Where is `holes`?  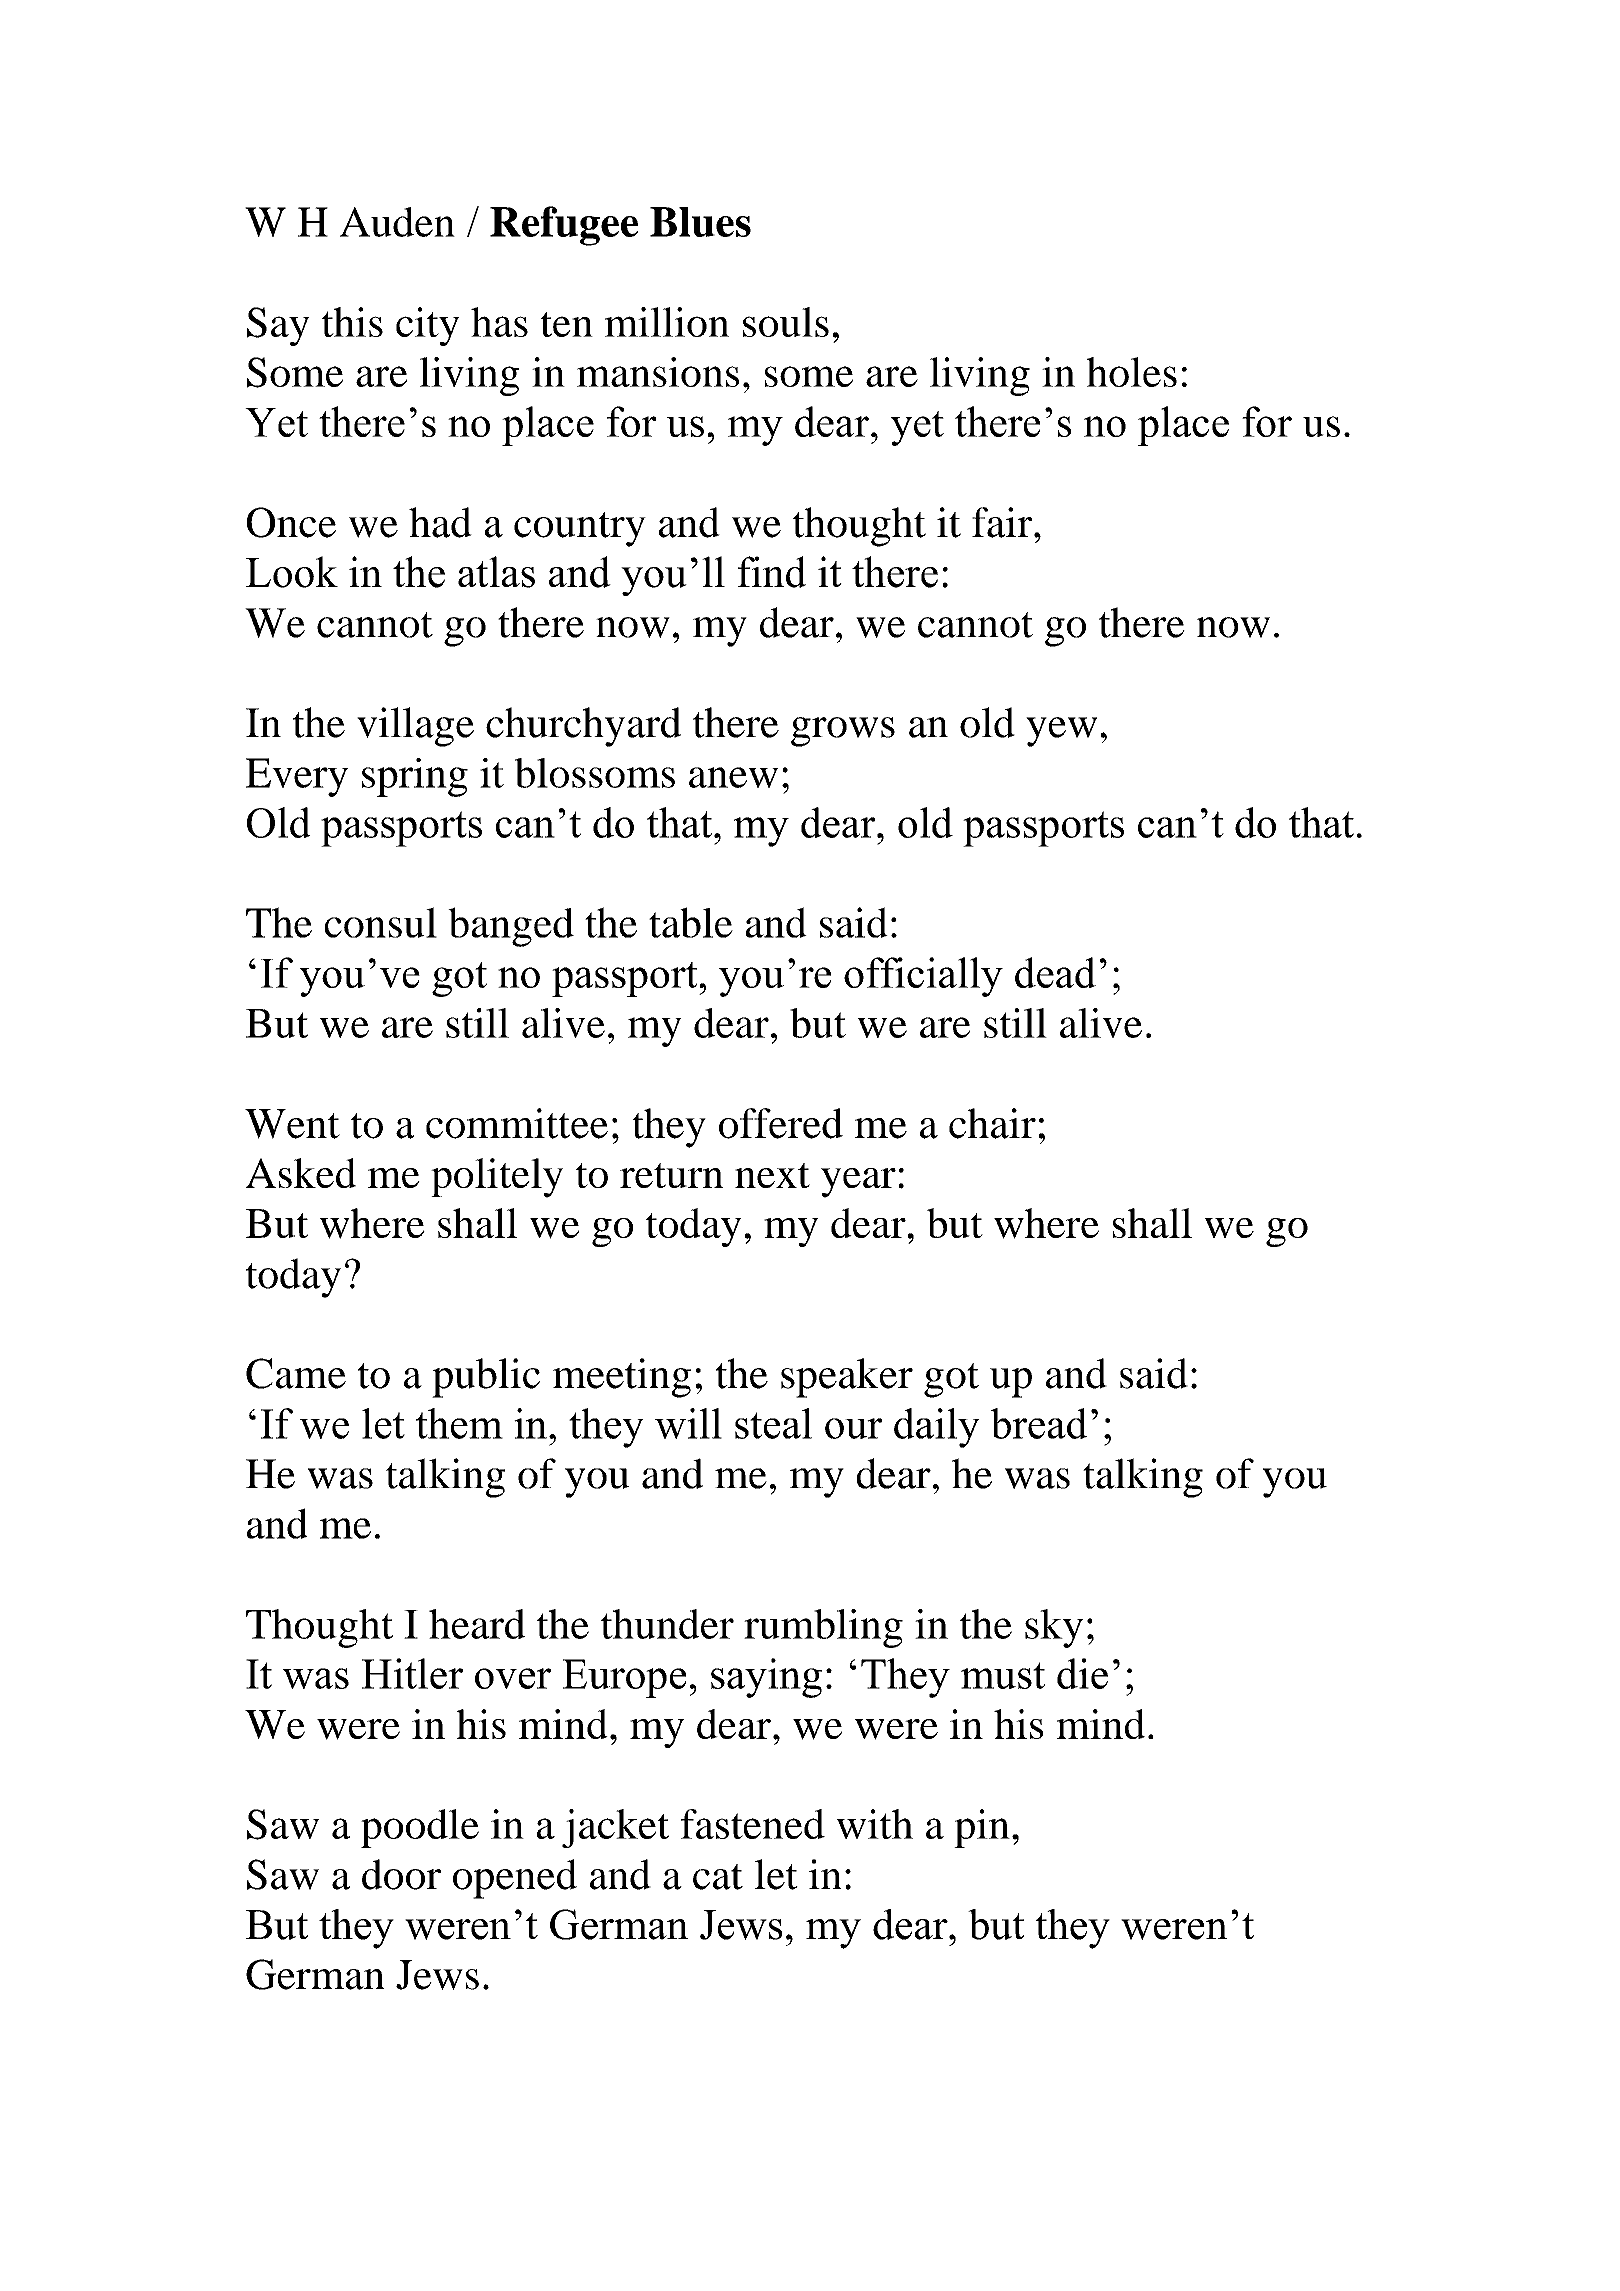 holes is located at coordinates (1132, 372).
